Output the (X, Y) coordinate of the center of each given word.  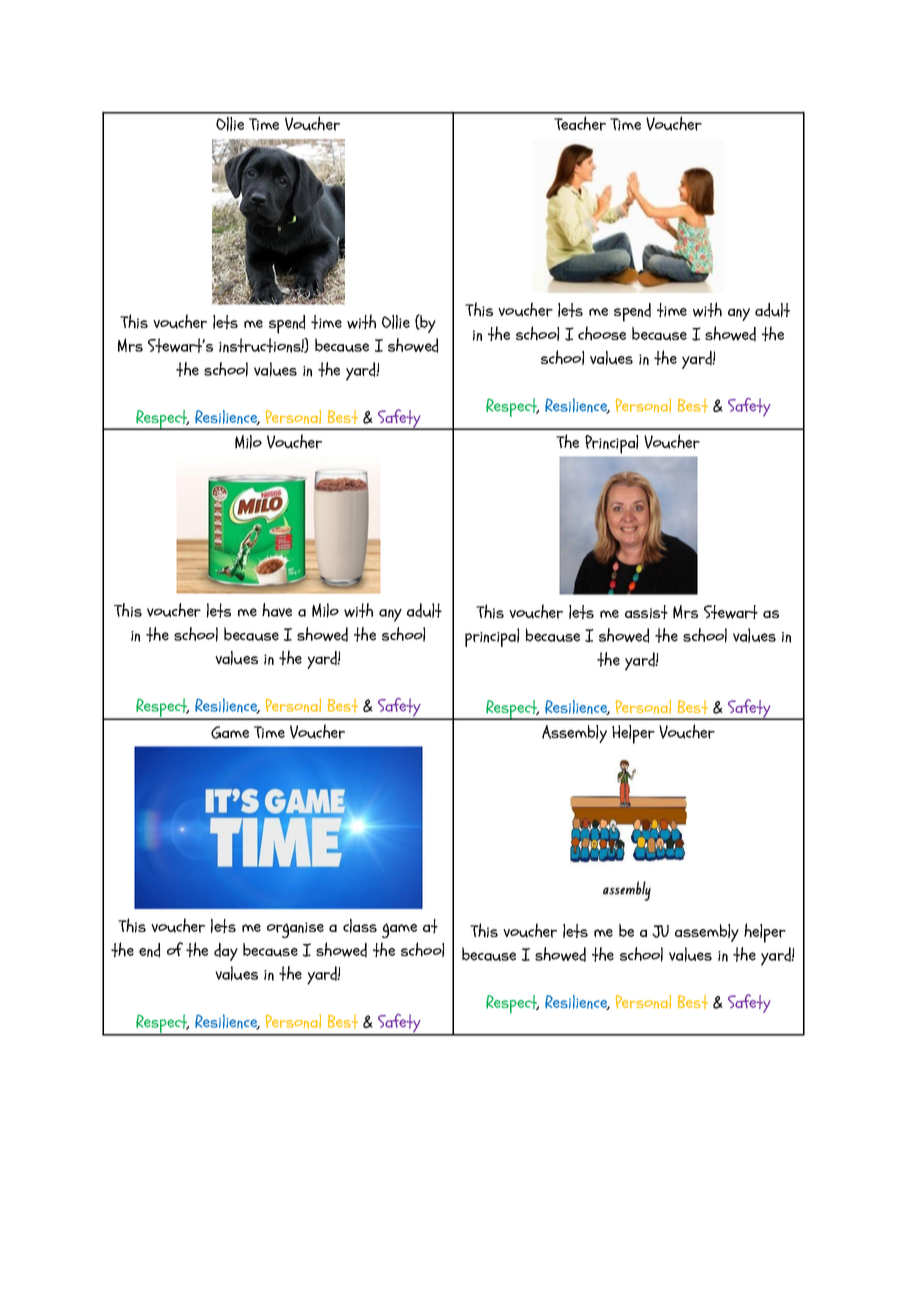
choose (602, 333)
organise (295, 930)
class (360, 926)
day (226, 952)
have (277, 610)
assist (646, 612)
